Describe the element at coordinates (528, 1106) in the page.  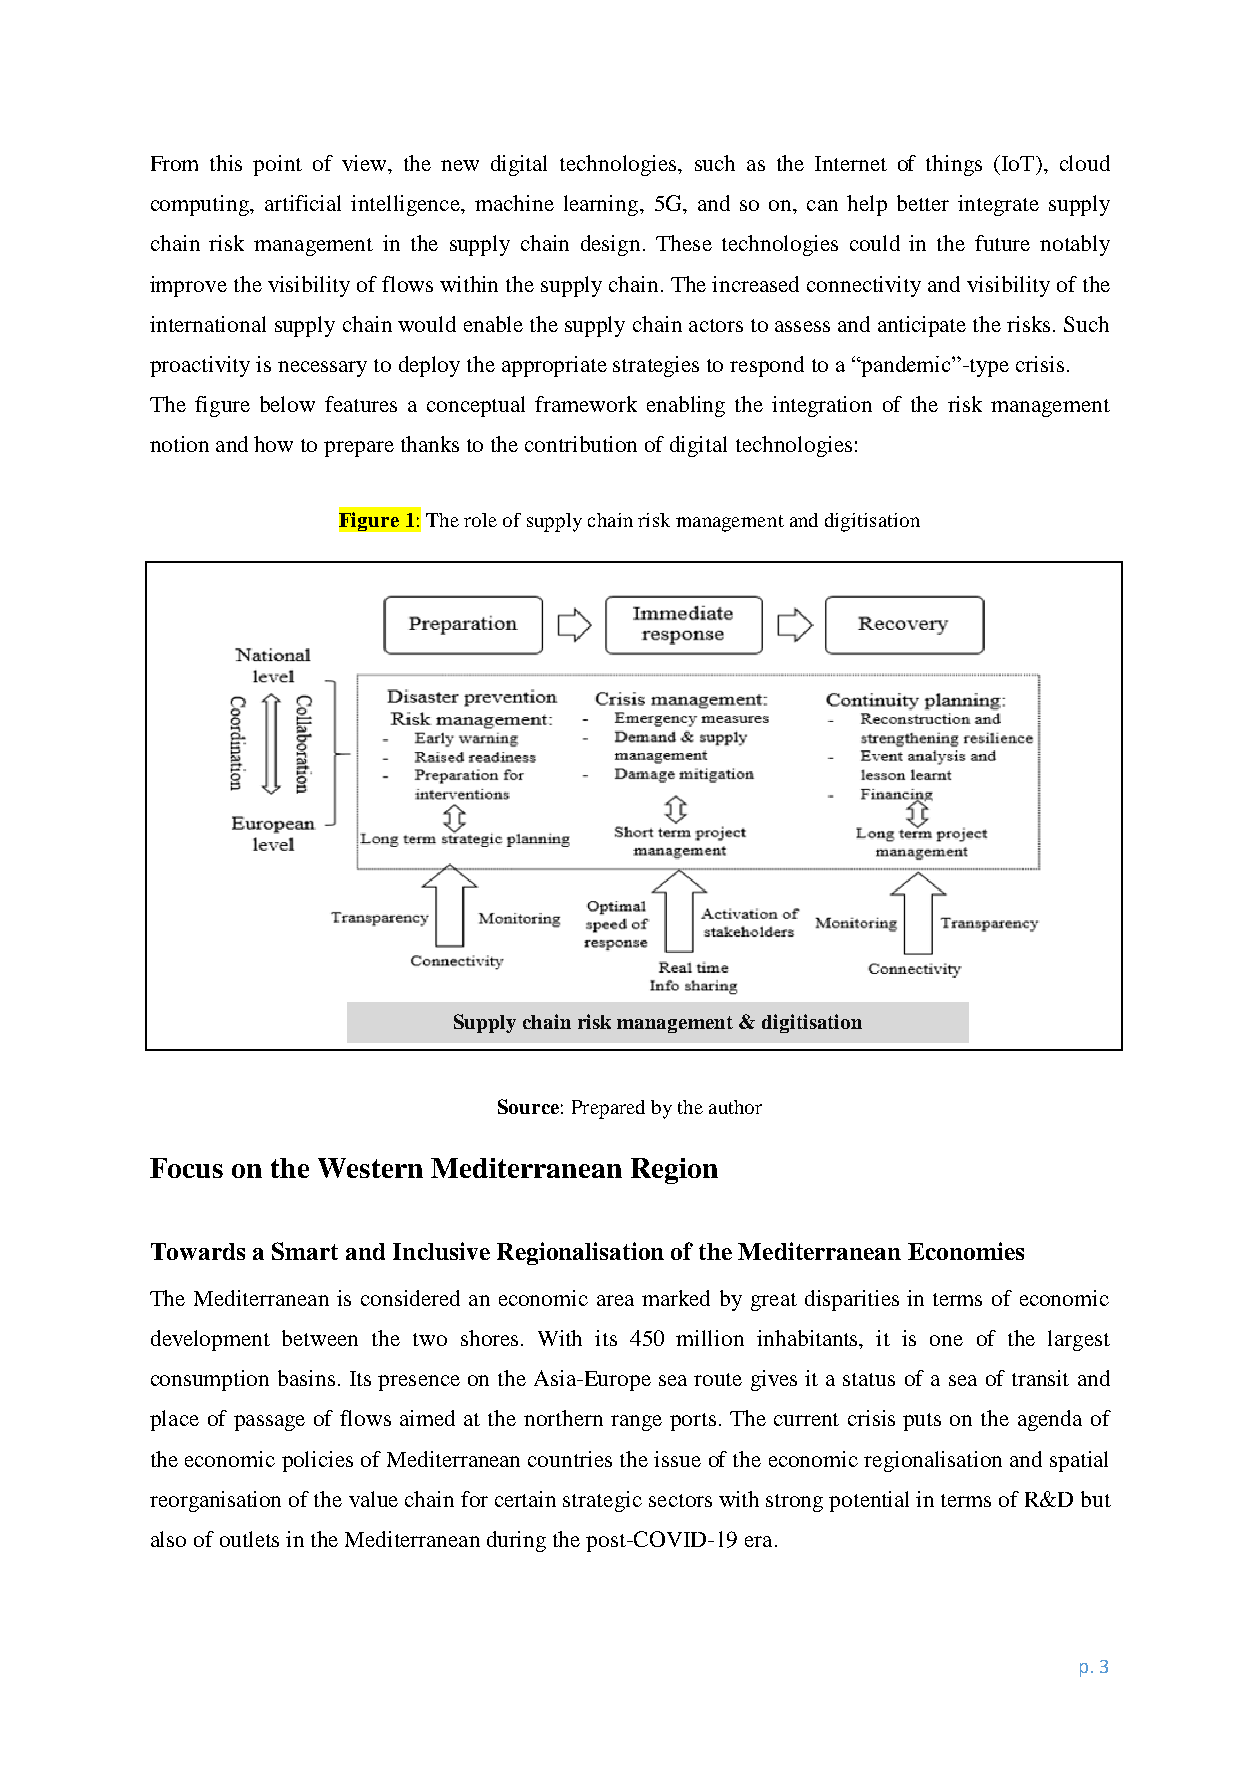
I see `Source` at that location.
